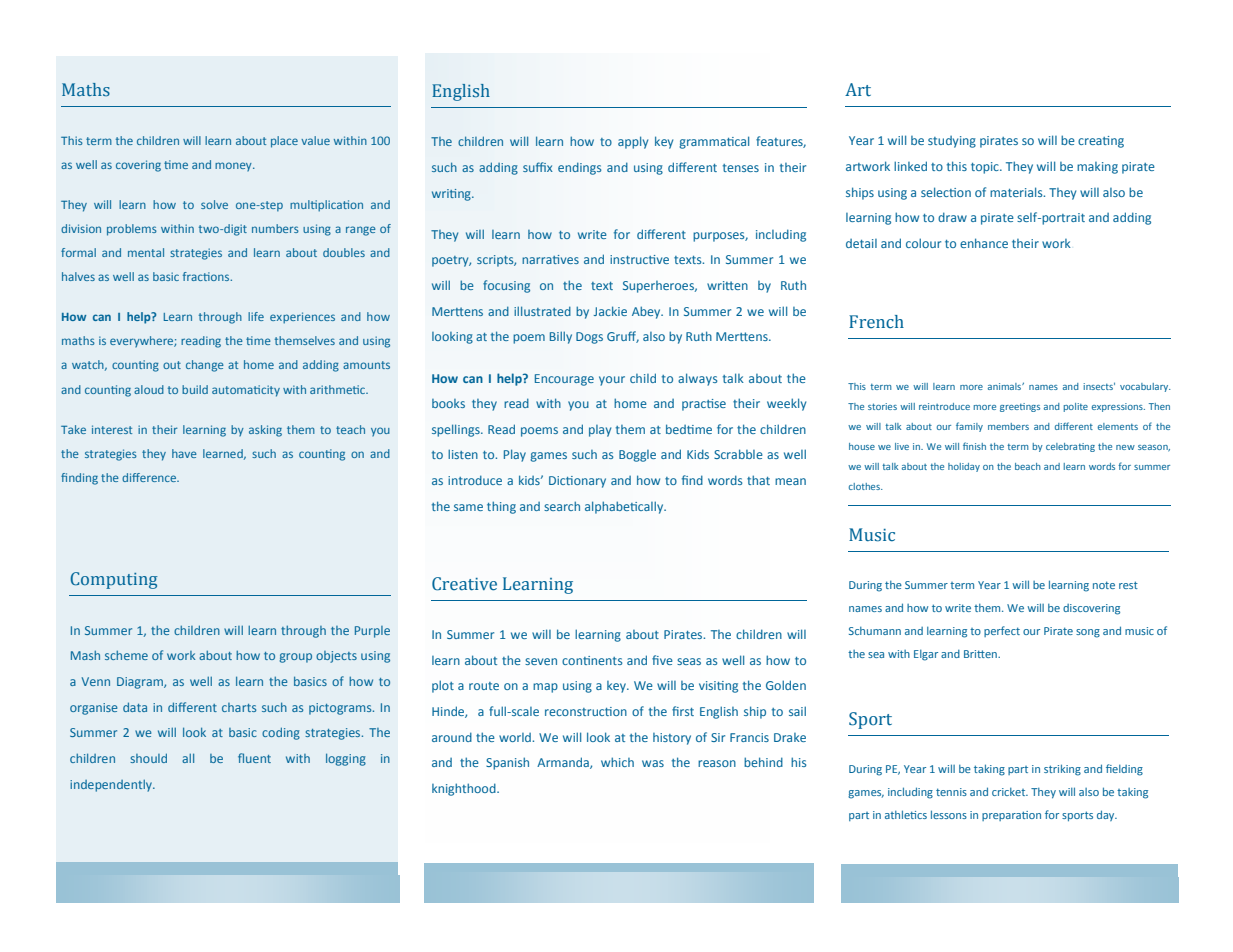 The height and width of the screenshot is (952, 1233). I want to click on endings, so click(579, 168).
